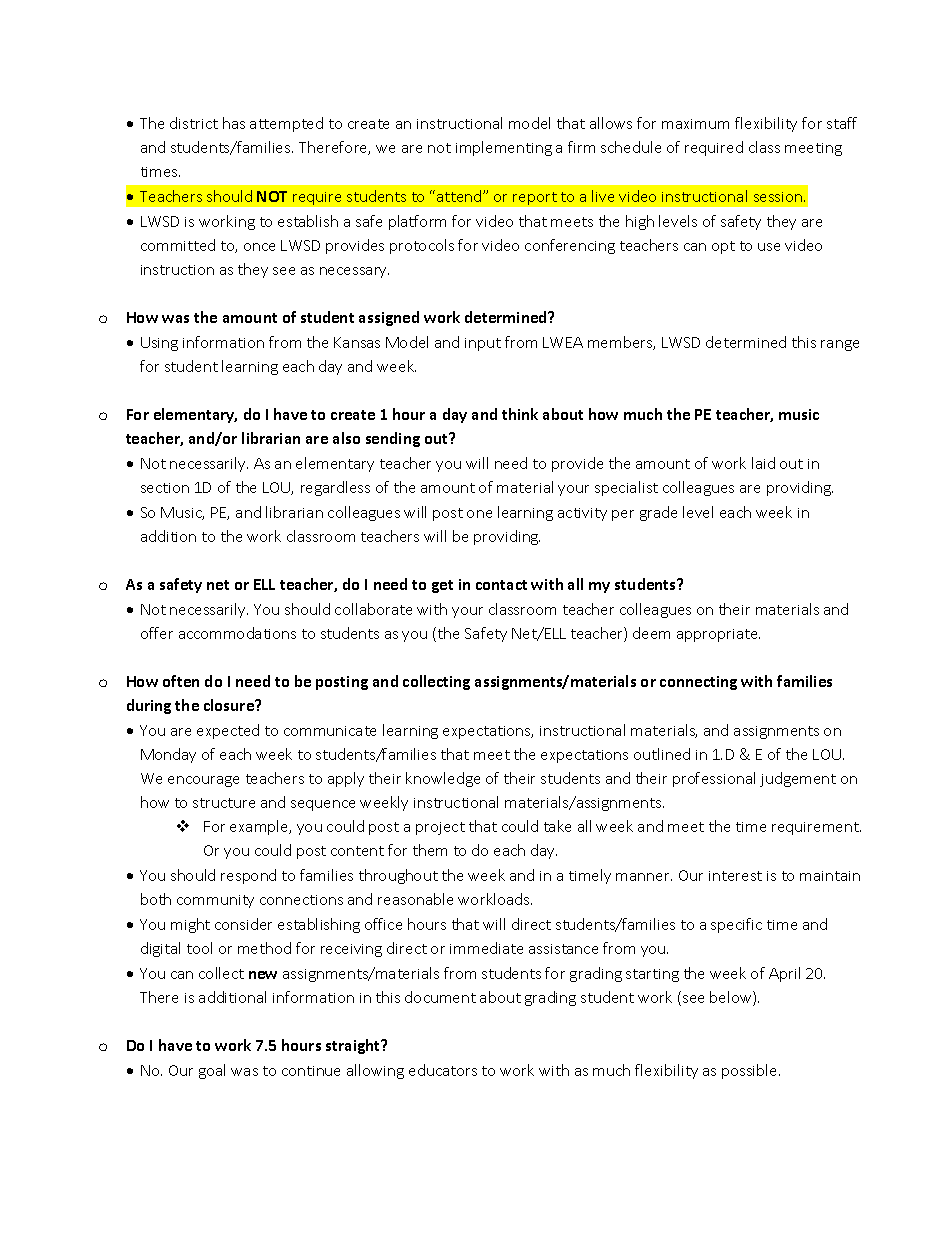  Describe the element at coordinates (751, 1071) in the page. I see `possible` at that location.
